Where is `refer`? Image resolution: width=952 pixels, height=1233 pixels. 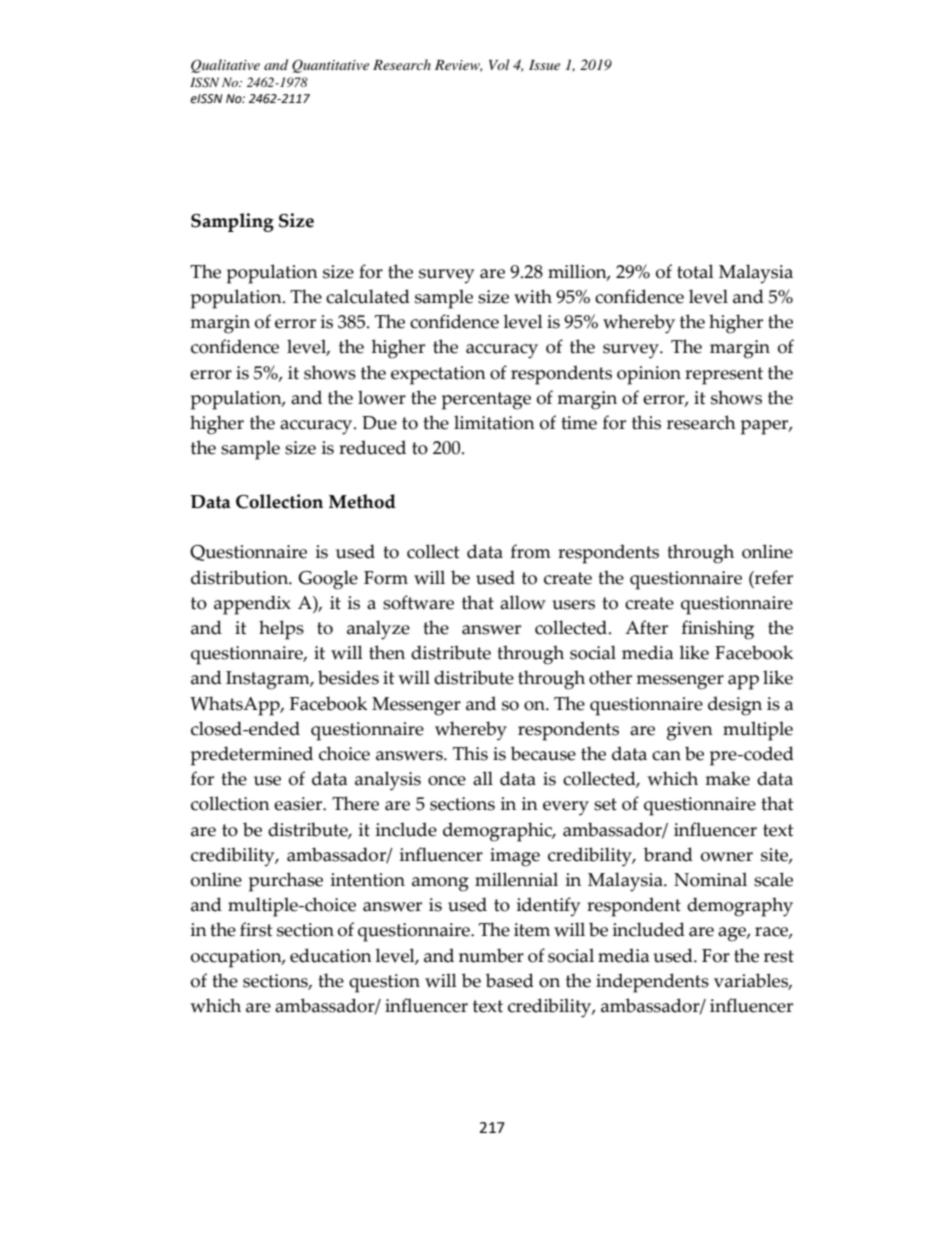 refer is located at coordinates (773, 577).
